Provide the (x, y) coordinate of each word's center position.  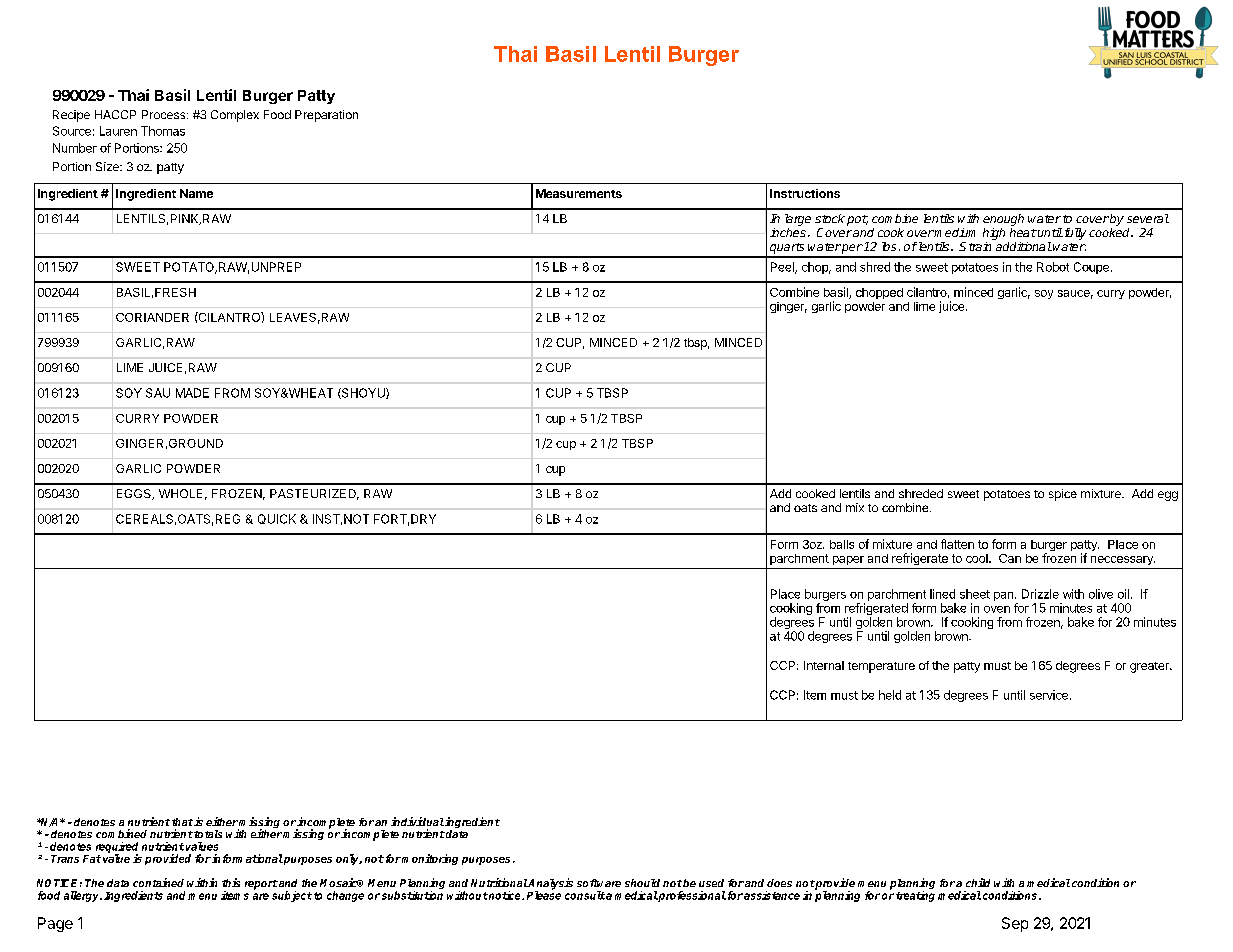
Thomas (163, 131)
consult (585, 895)
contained (158, 882)
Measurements (579, 193)
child (978, 882)
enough (1003, 220)
